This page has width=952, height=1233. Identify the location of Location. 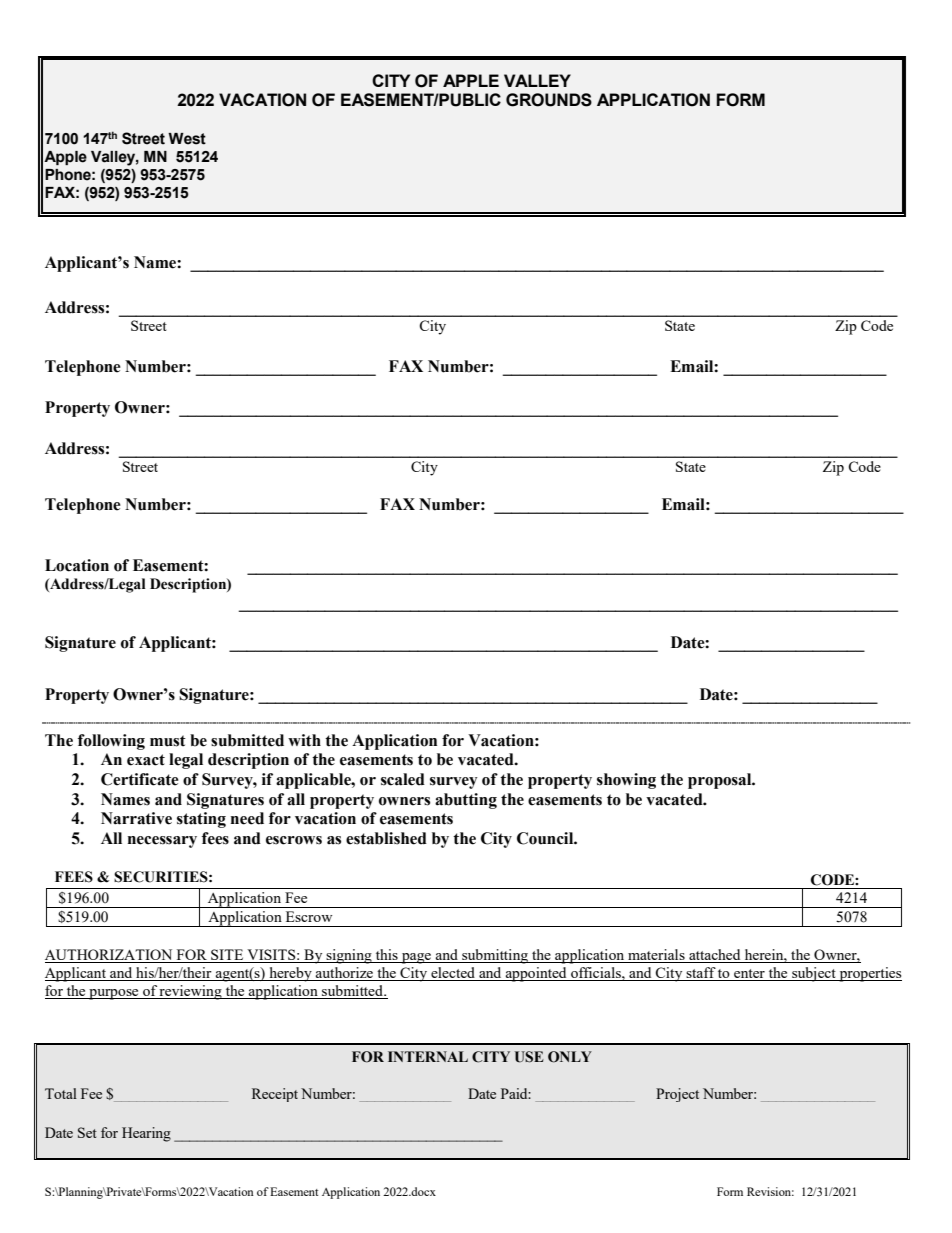
(77, 565).
